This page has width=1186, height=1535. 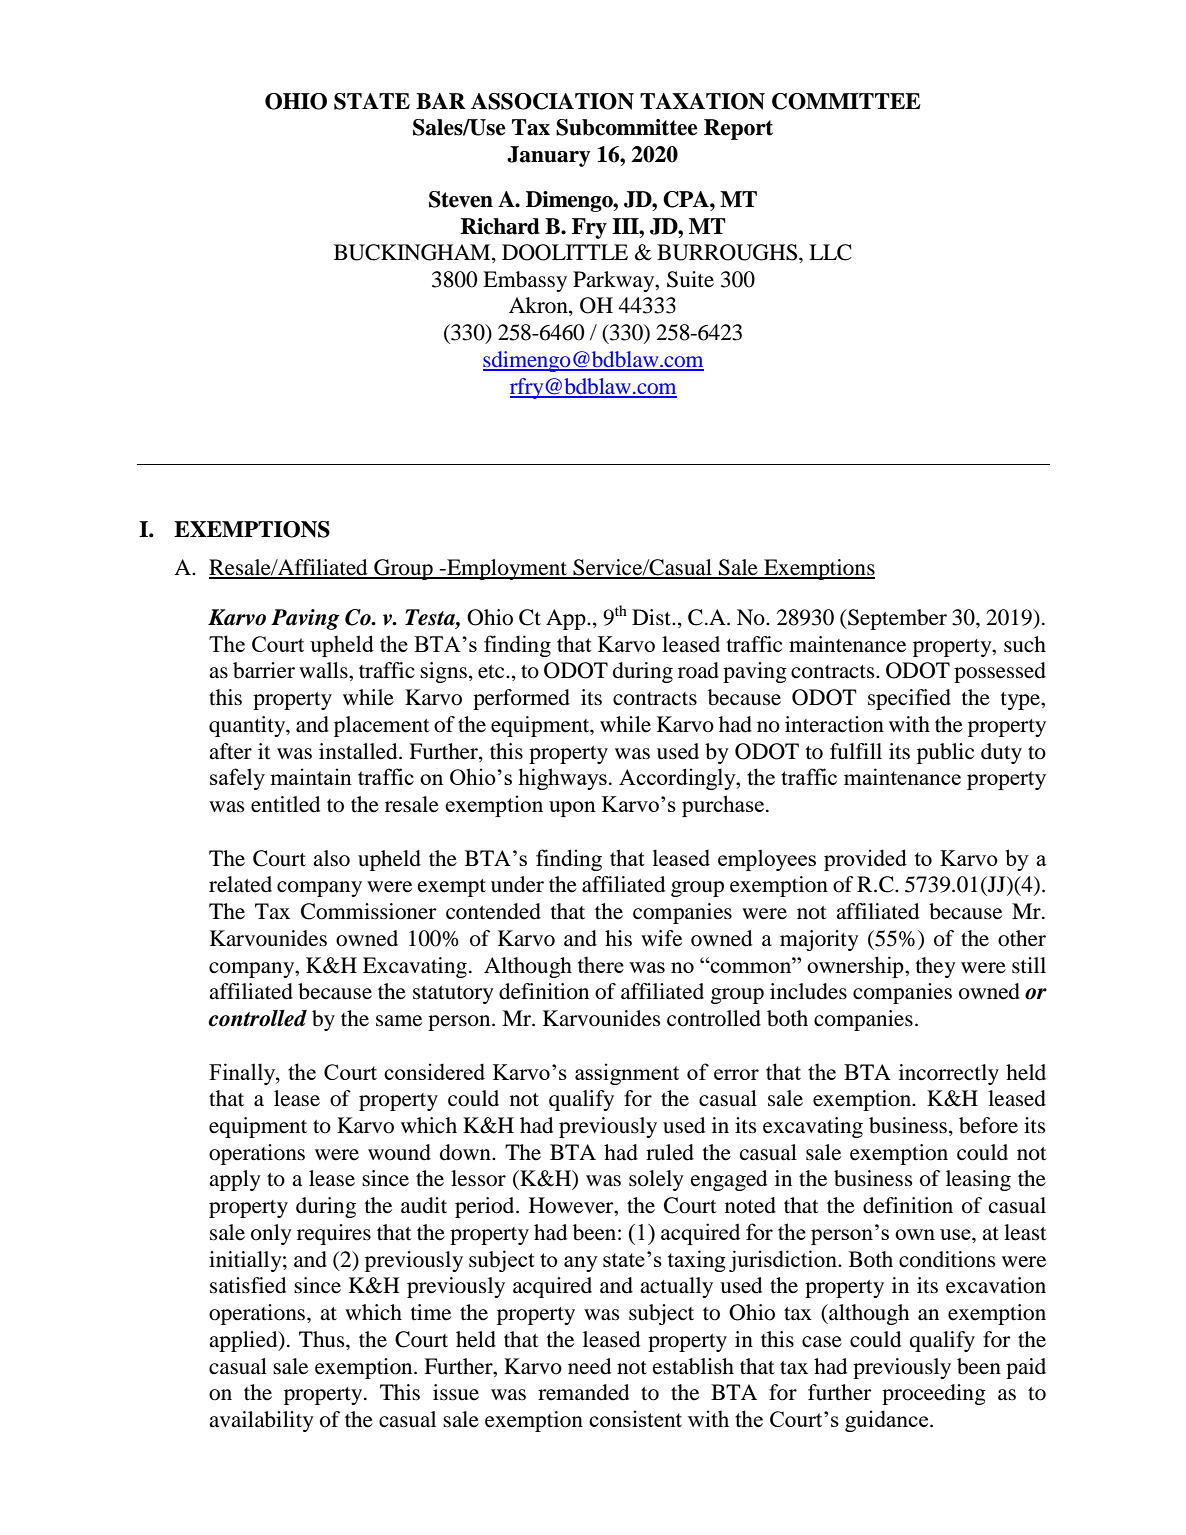 I want to click on need, so click(x=589, y=1366).
